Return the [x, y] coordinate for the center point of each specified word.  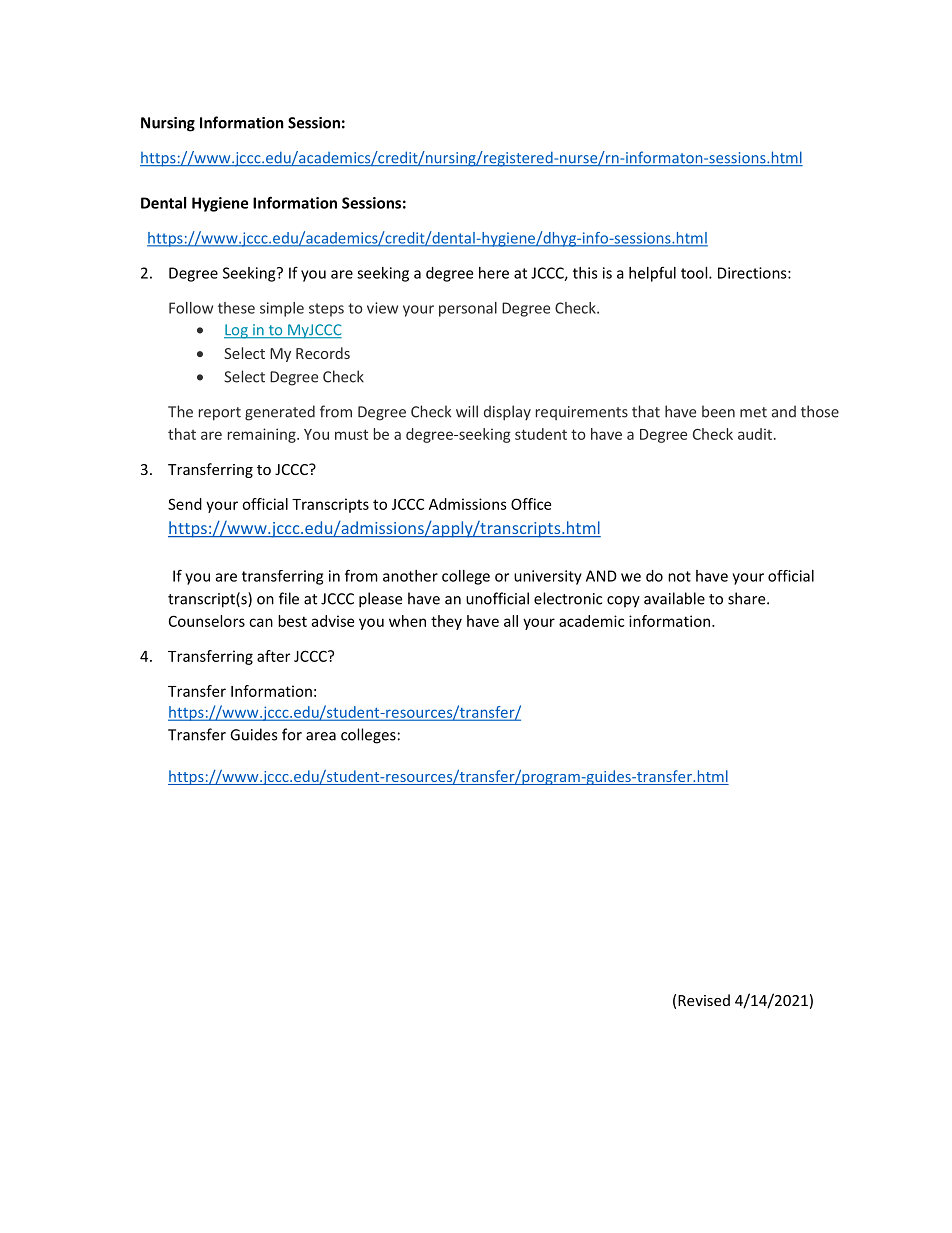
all [511, 621]
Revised [704, 1000]
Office [531, 504]
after [273, 656]
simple [282, 309]
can [261, 622]
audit [755, 434]
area [321, 736]
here [494, 273]
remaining [263, 435]
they [446, 622]
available [674, 598]
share [748, 598]
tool [695, 273]
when [407, 621]
